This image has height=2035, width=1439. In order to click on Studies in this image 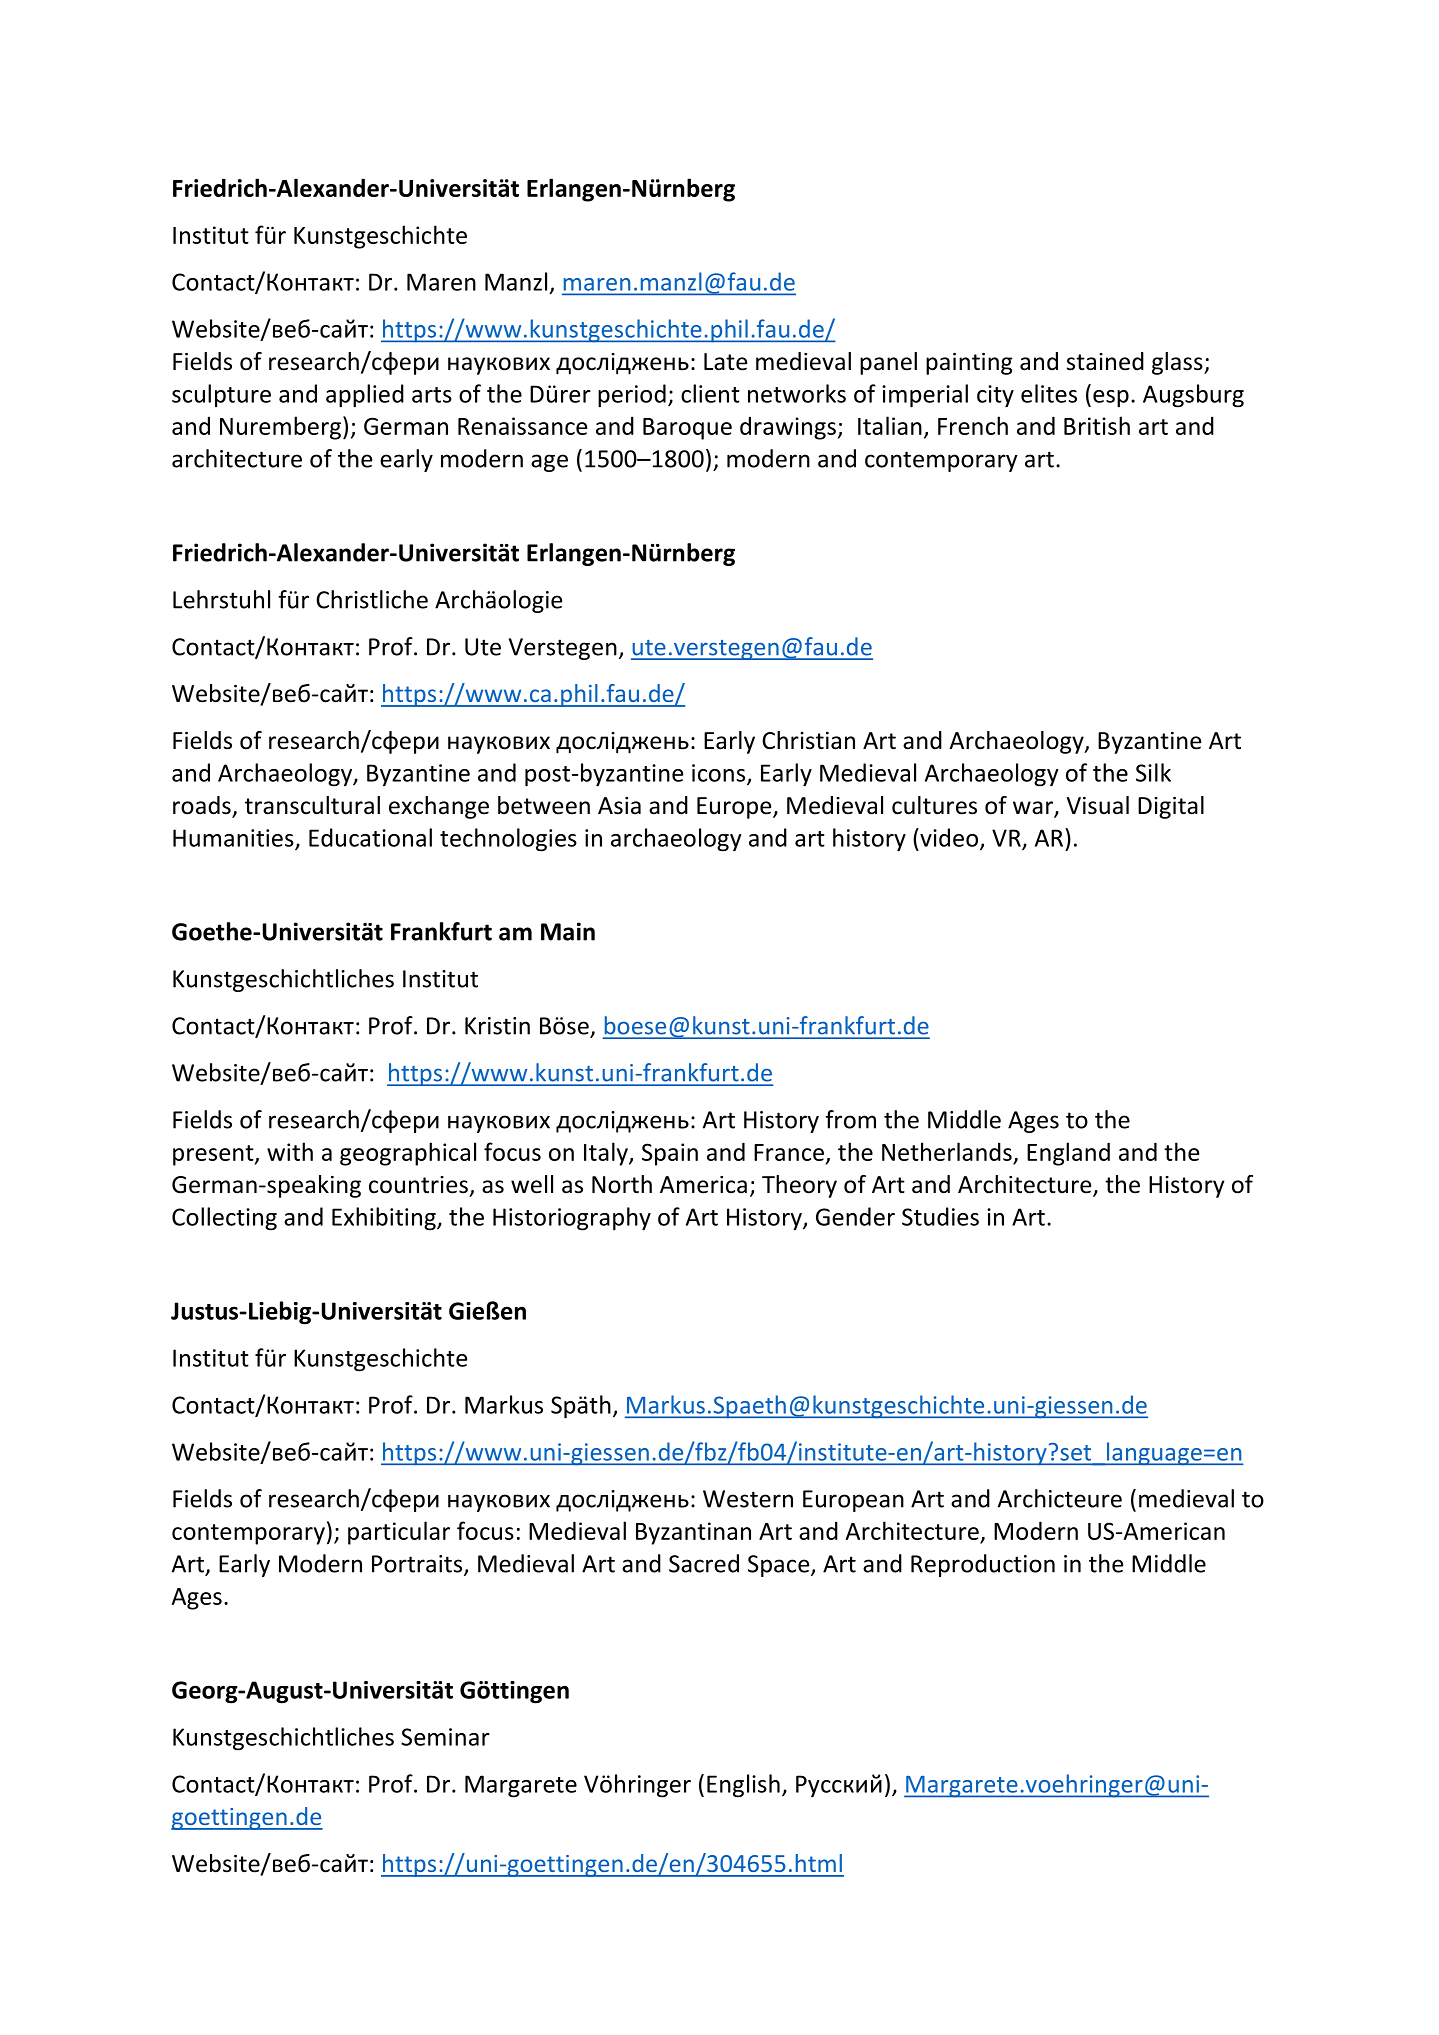, I will do `click(940, 1216)`.
